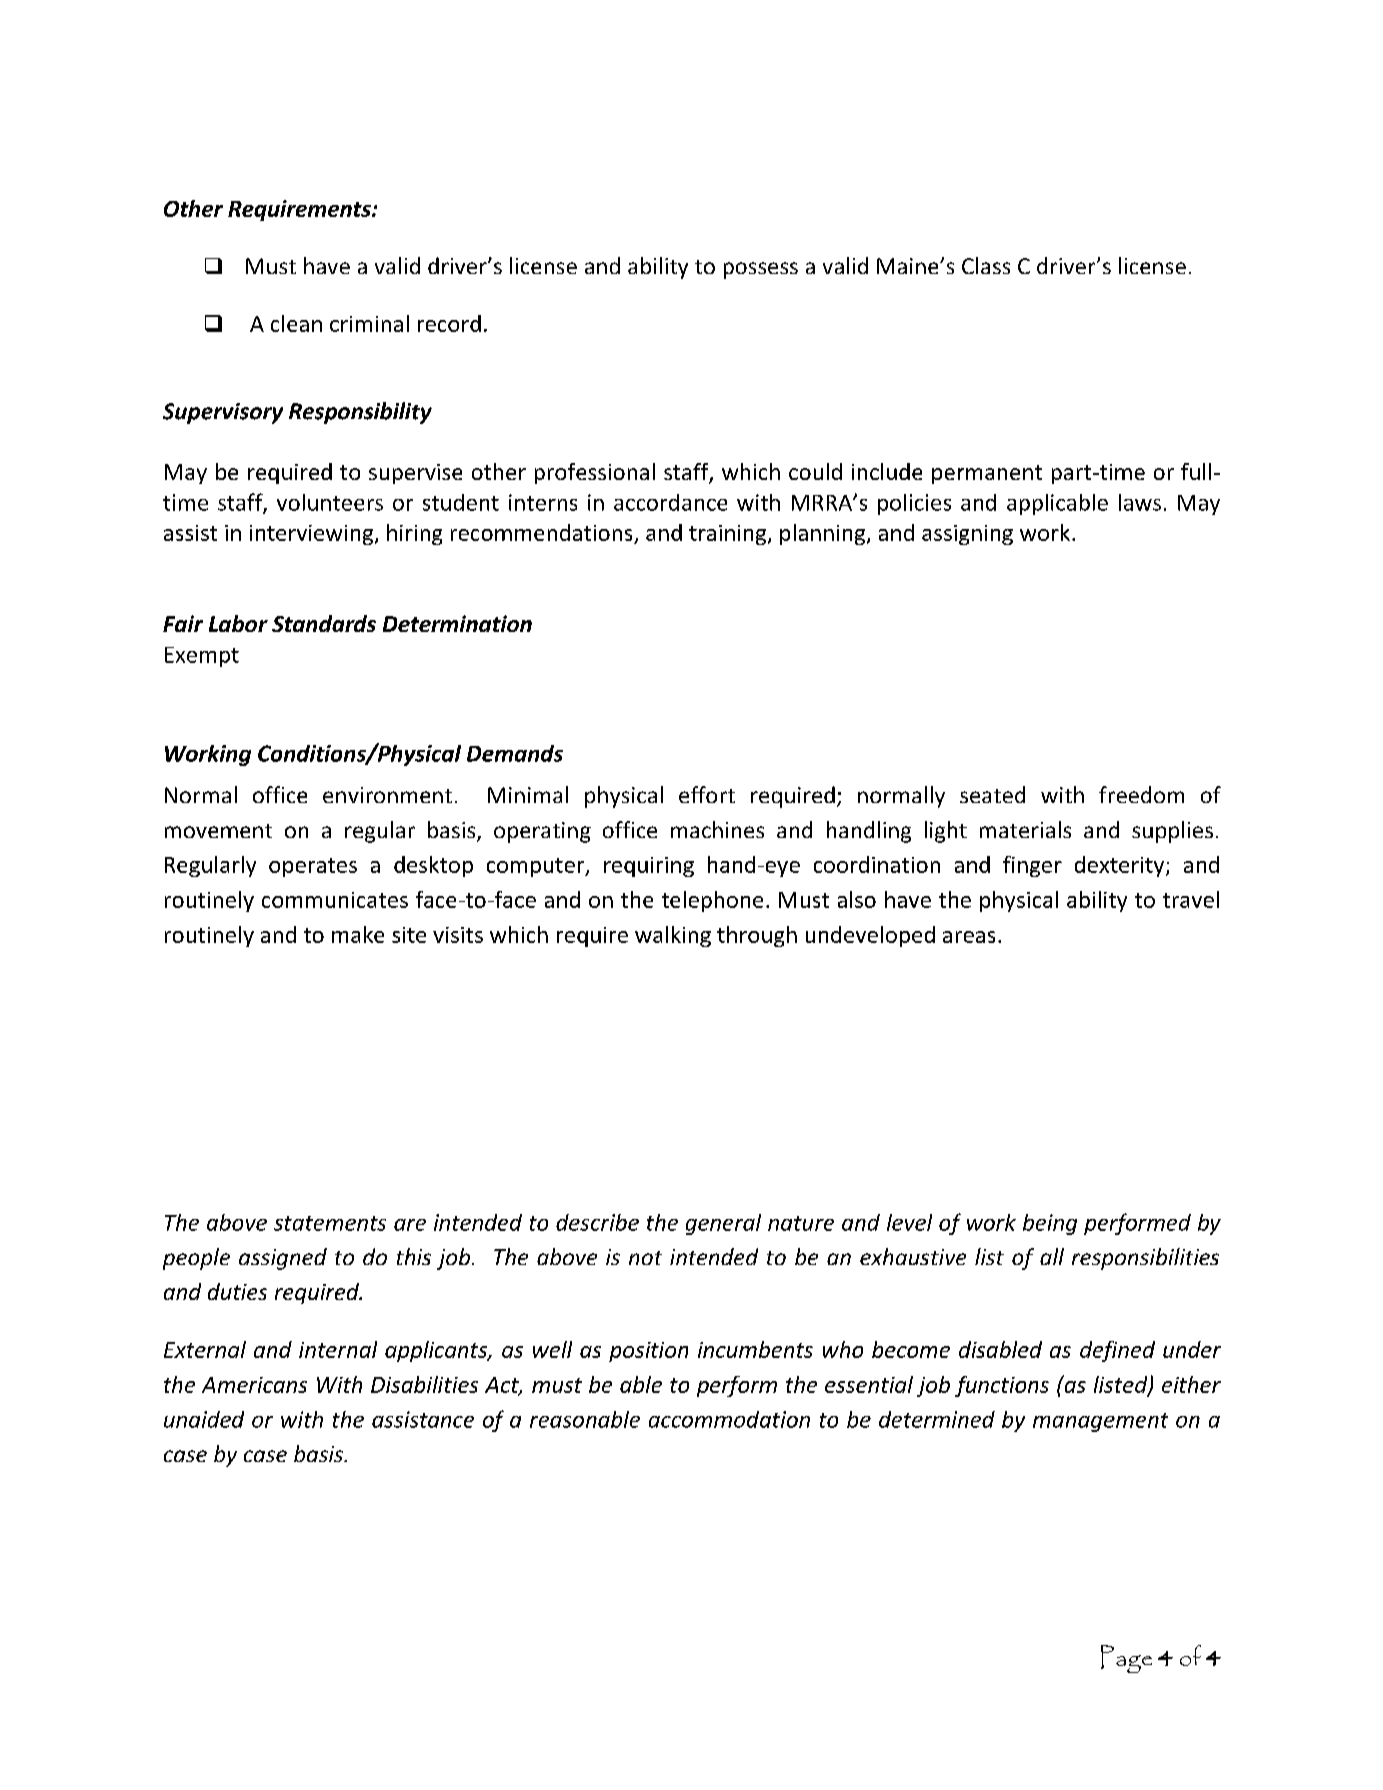  Describe the element at coordinates (296, 323) in the screenshot. I see `clean` at that location.
